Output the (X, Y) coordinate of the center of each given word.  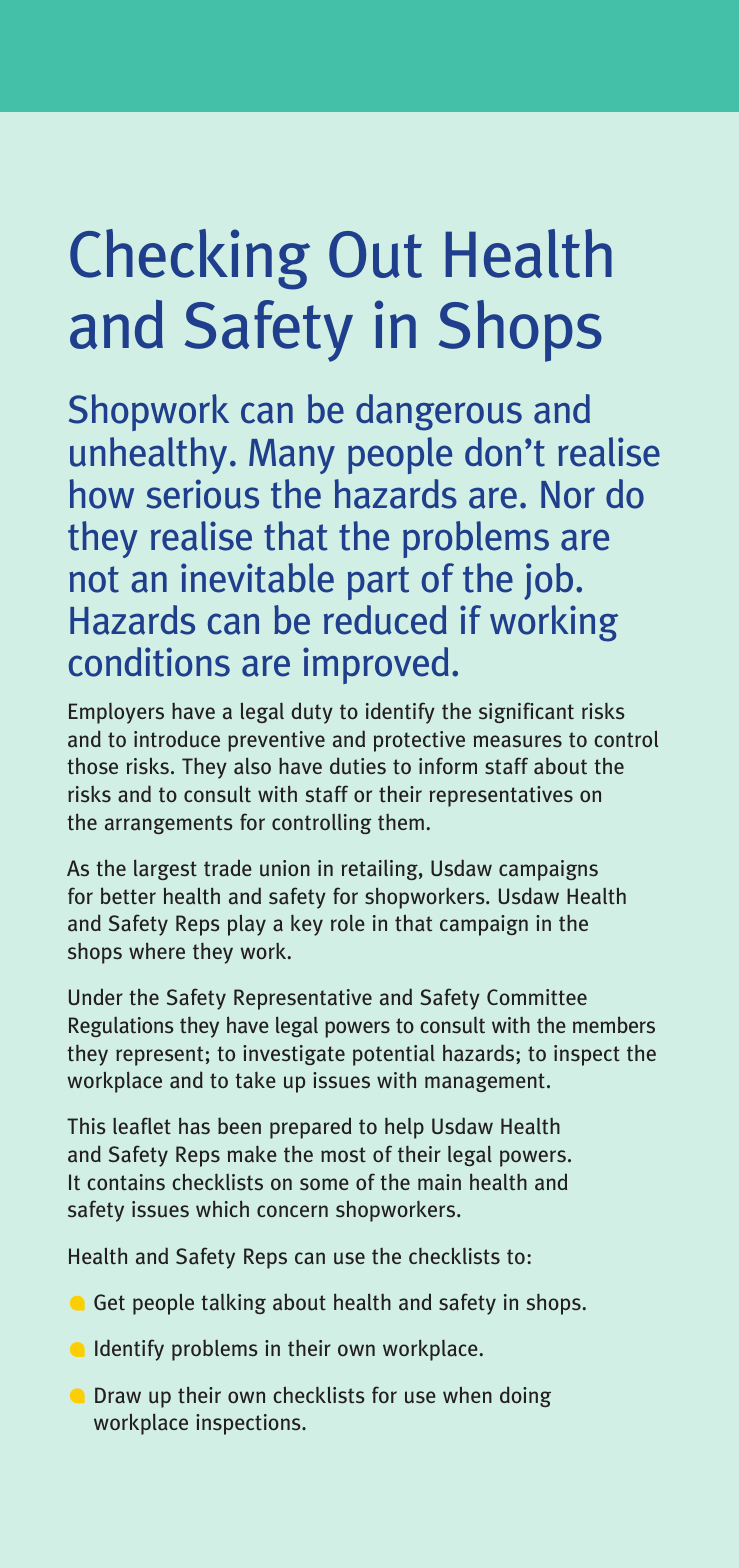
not (94, 579)
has (194, 1126)
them (401, 822)
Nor (568, 495)
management (485, 1082)
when (467, 1394)
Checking (190, 259)
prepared (310, 1128)
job (548, 581)
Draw (118, 1395)
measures (517, 741)
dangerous (439, 412)
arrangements (169, 824)
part (378, 583)
